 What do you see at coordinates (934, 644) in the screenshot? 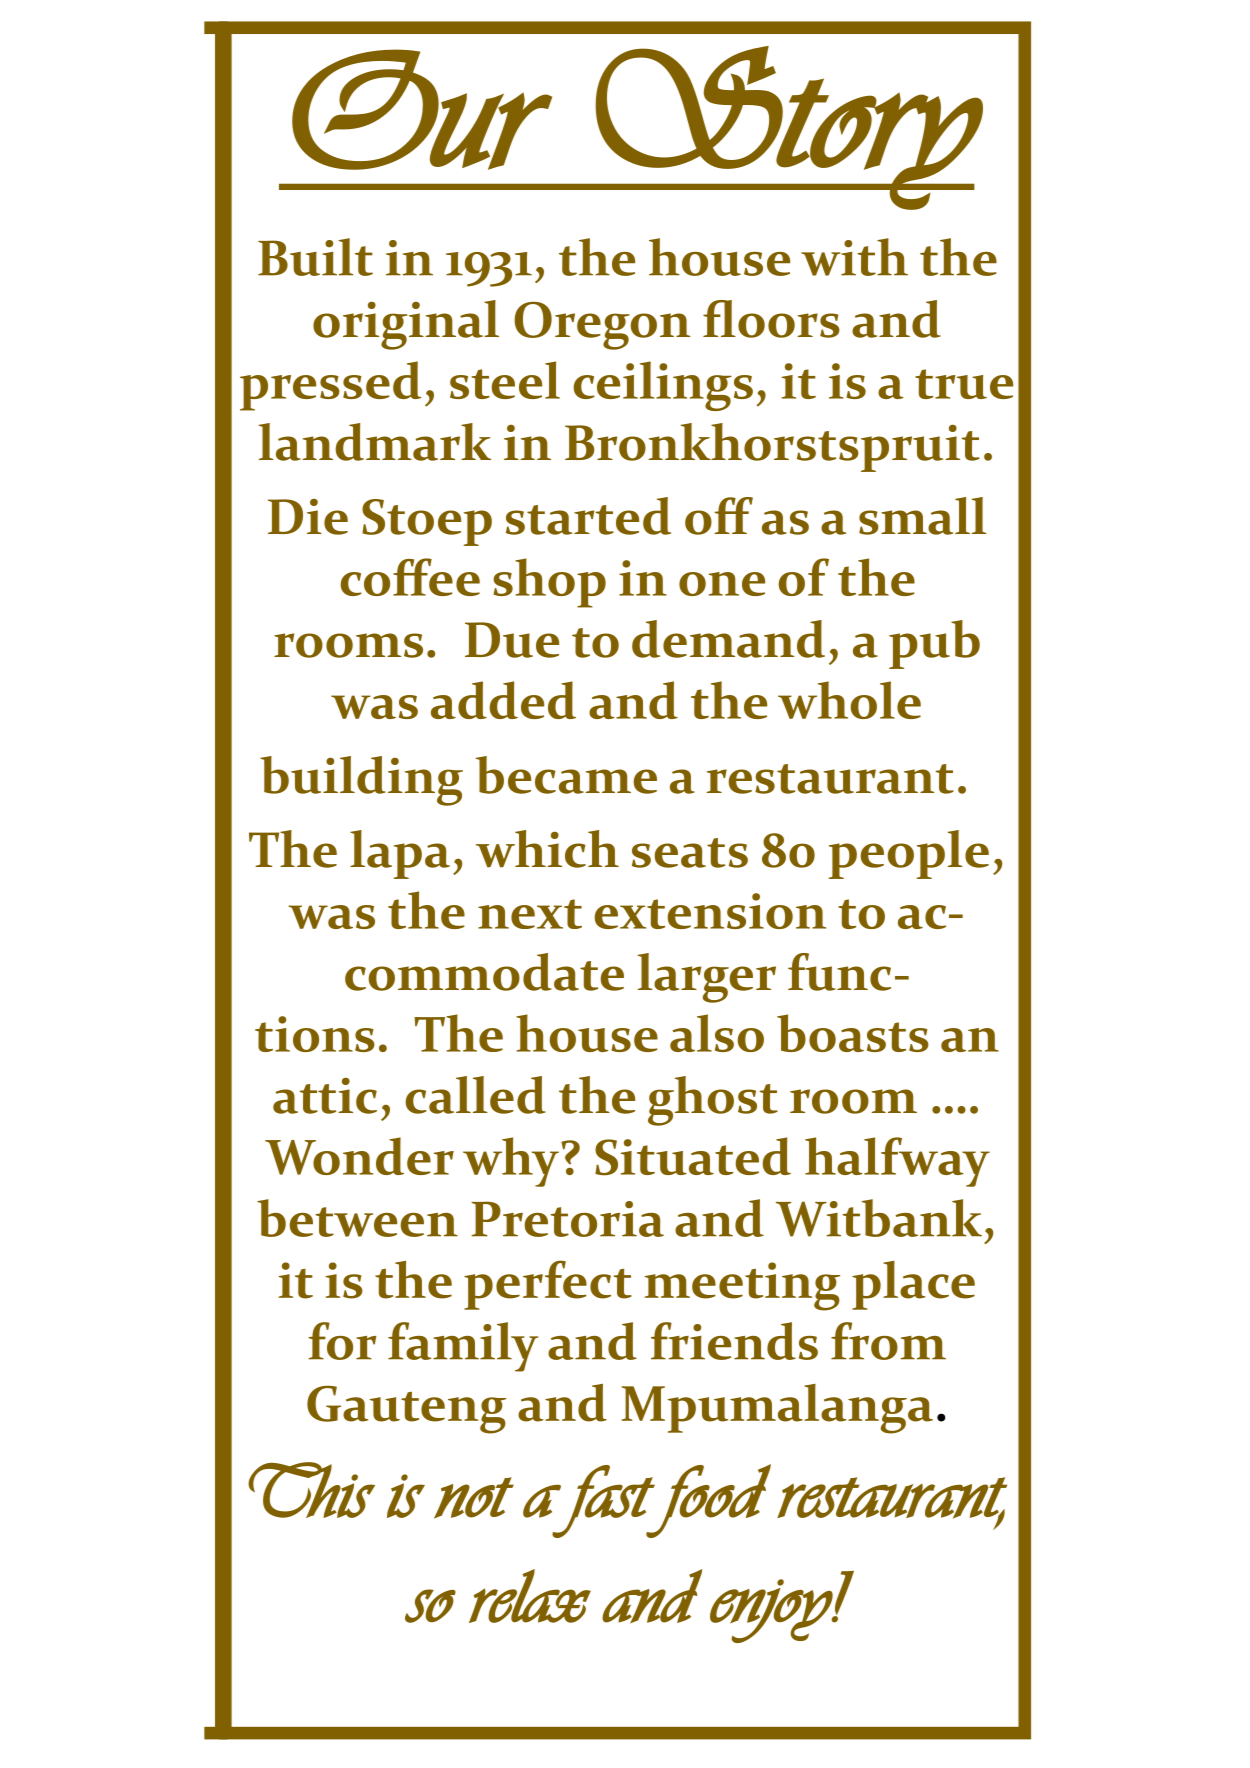
I see `pub` at bounding box center [934, 644].
